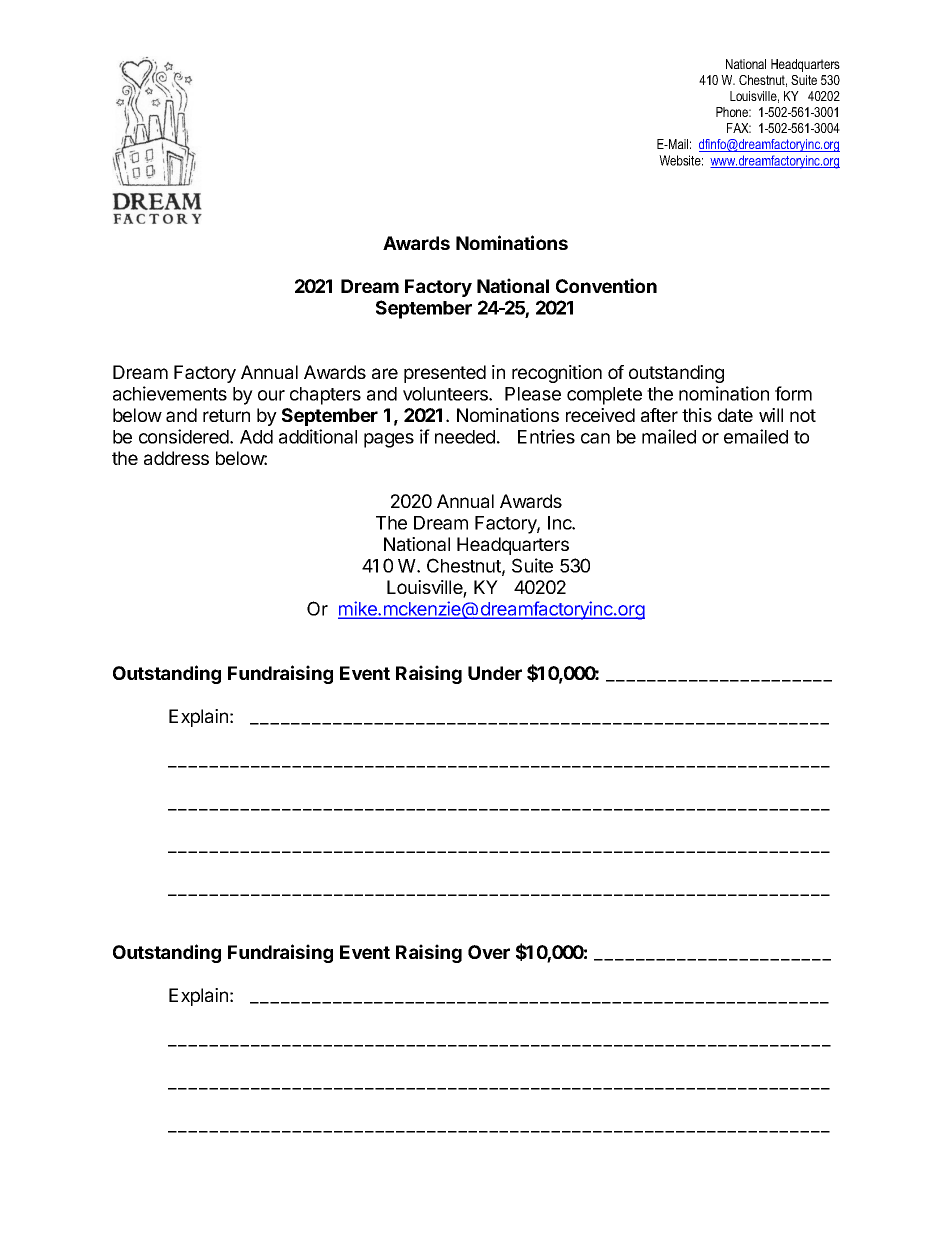 This page has width=952, height=1233. Describe the element at coordinates (325, 396) in the page. I see `chapters` at that location.
